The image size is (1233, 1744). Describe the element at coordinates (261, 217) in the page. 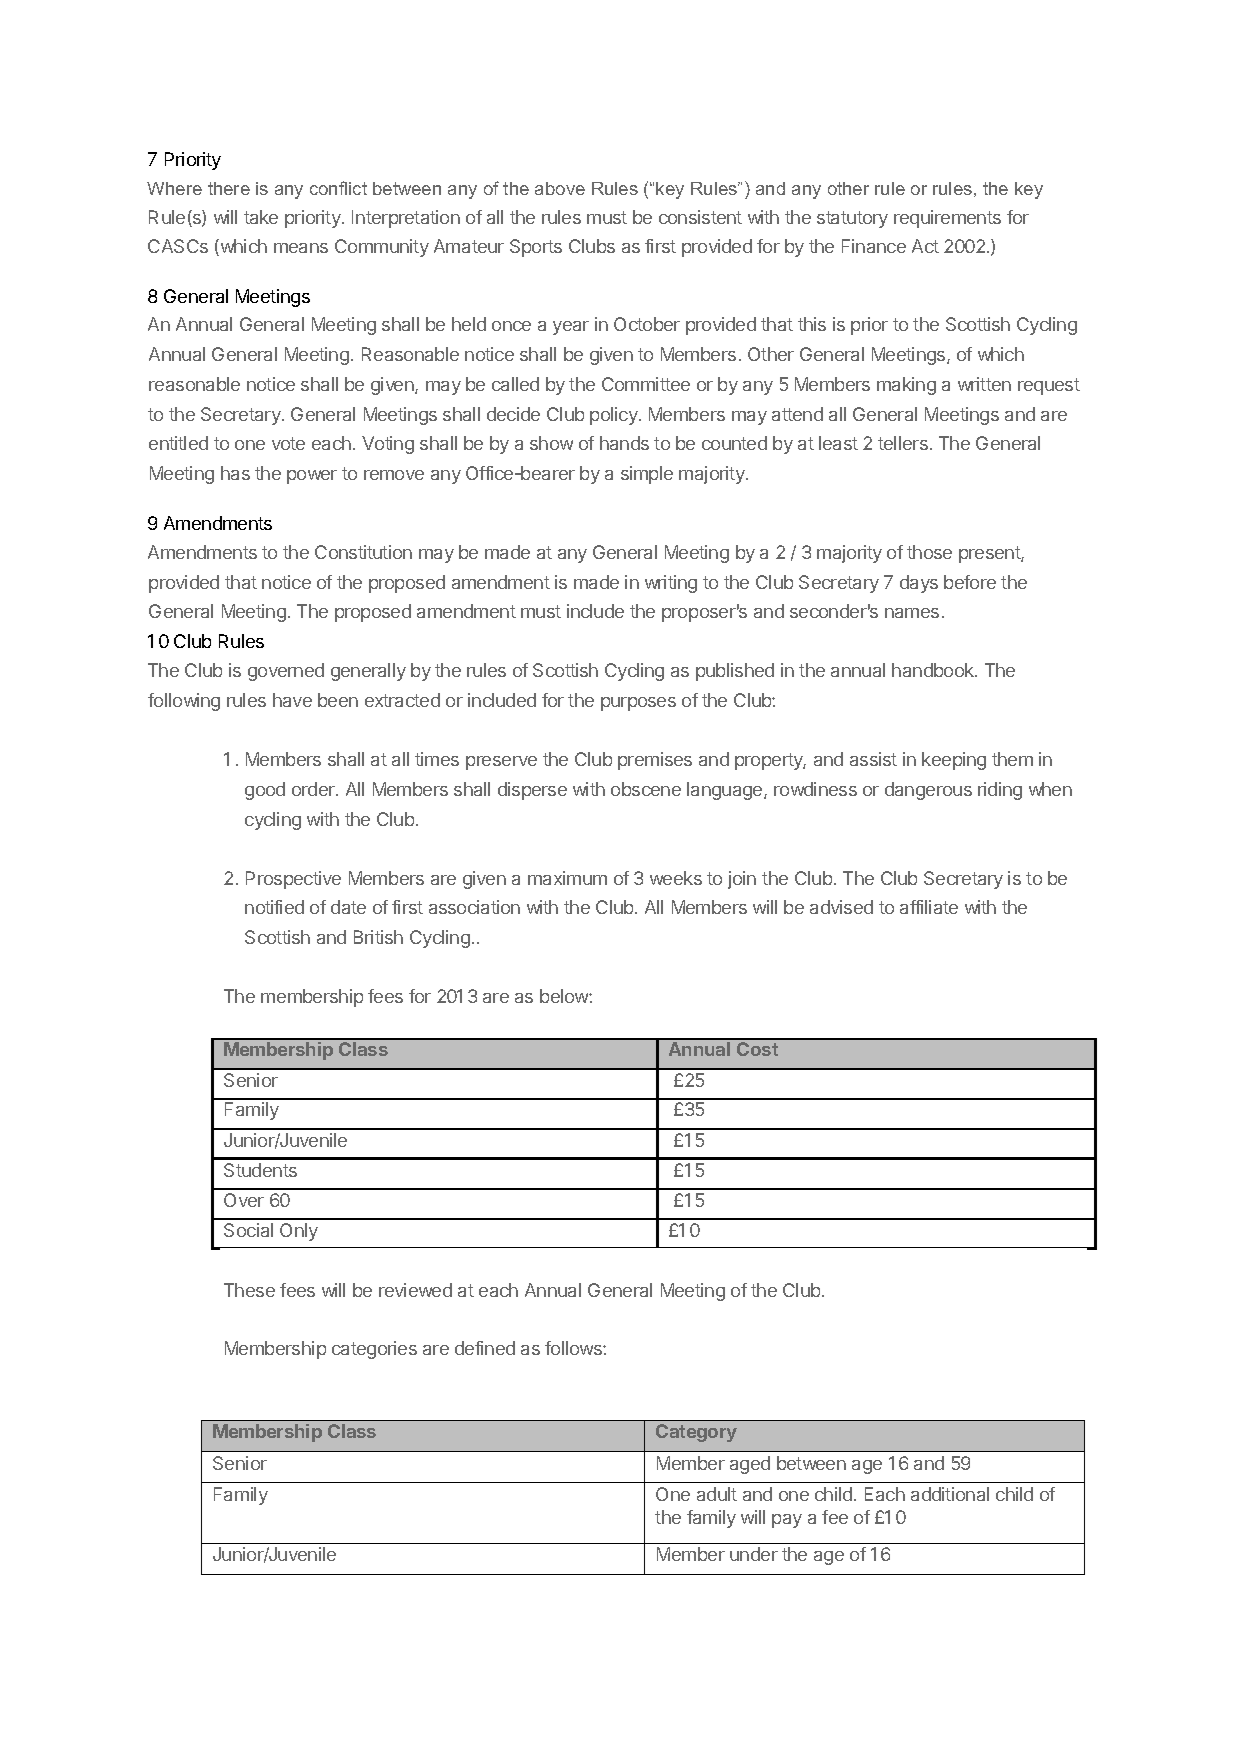

I see `take` at that location.
